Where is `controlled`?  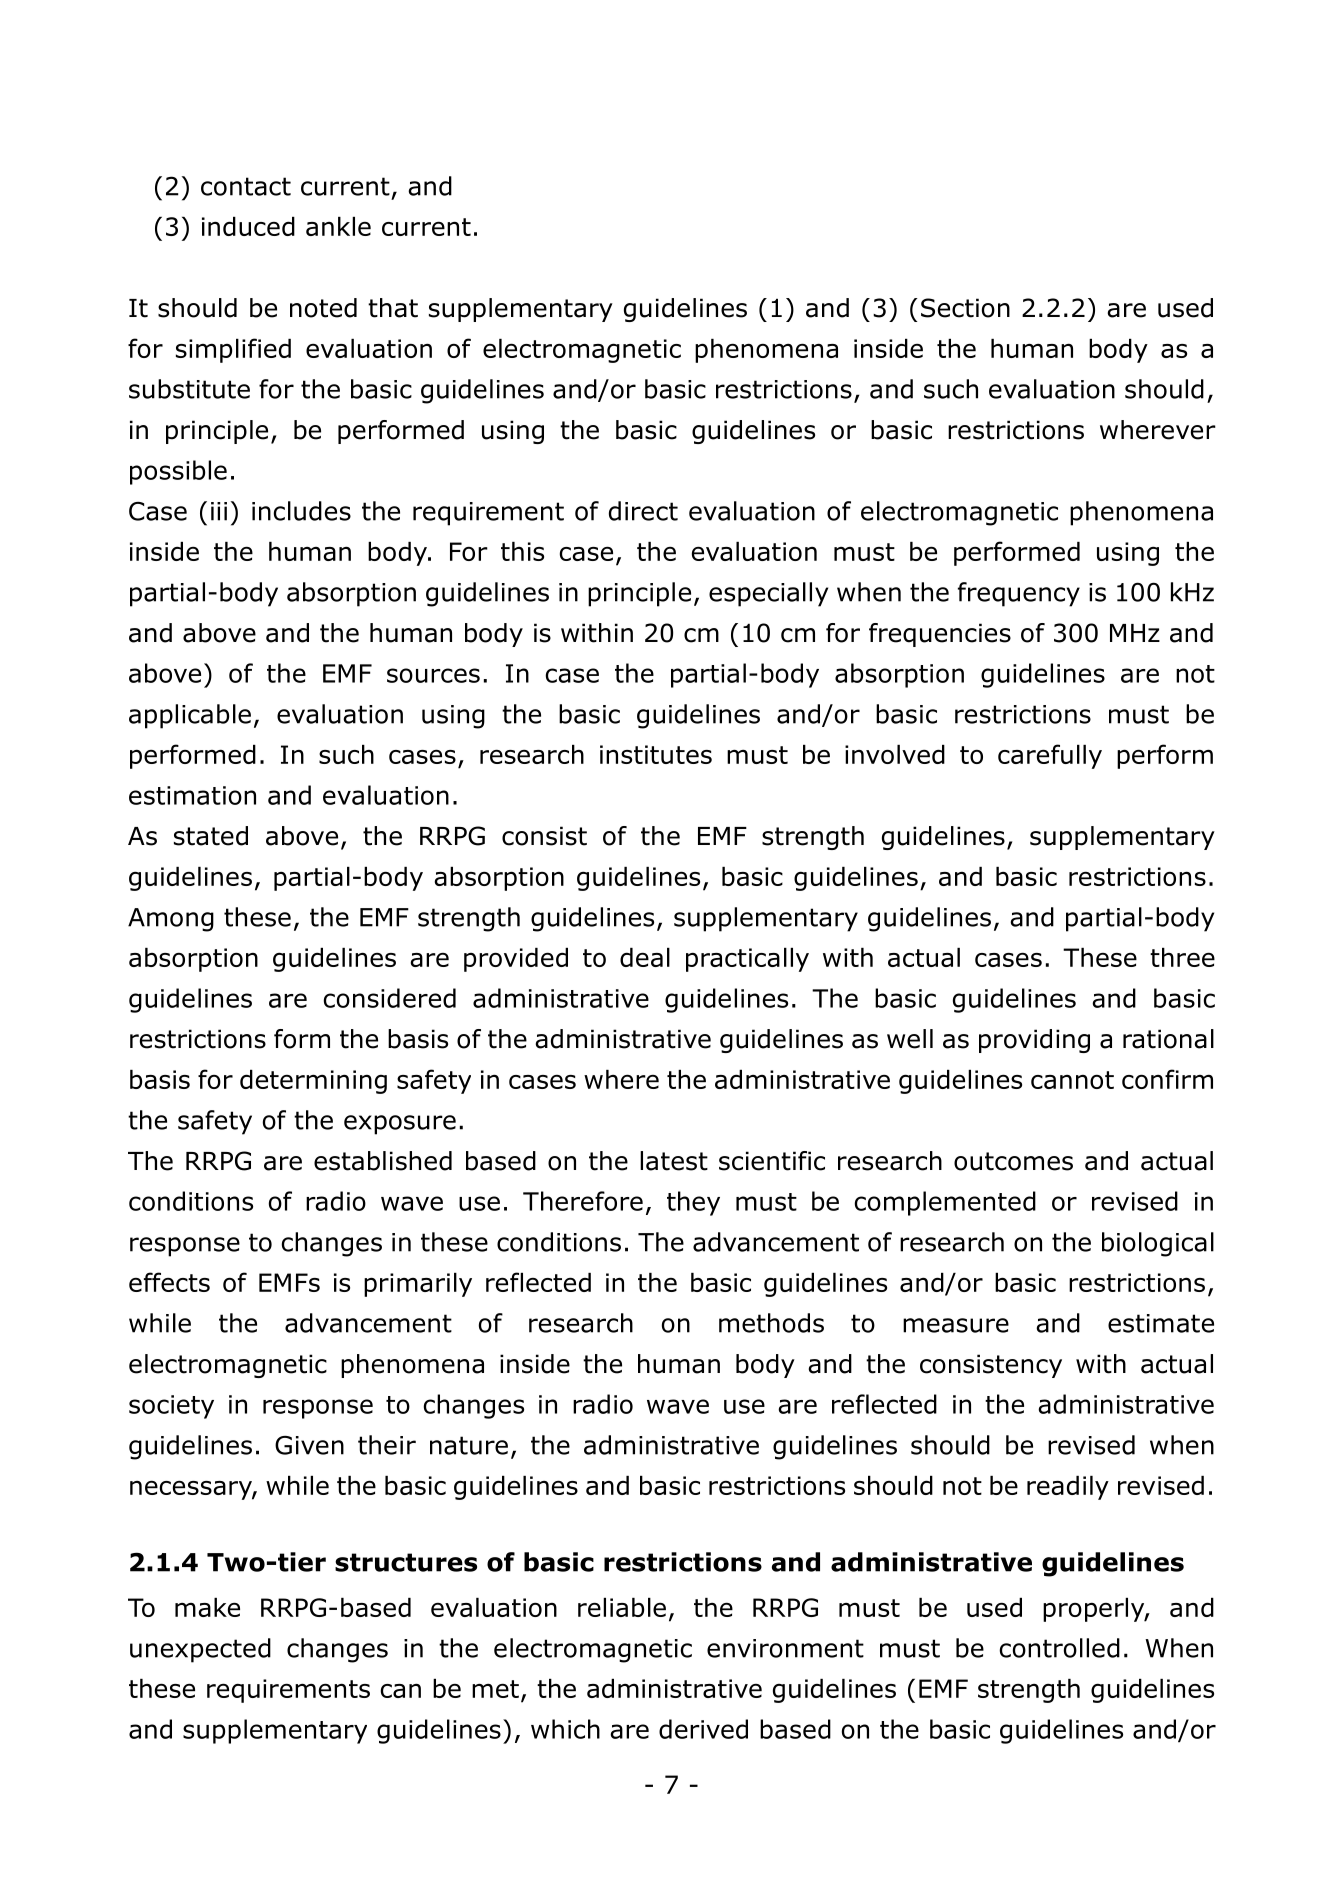
controlled is located at coordinates (1059, 1648).
